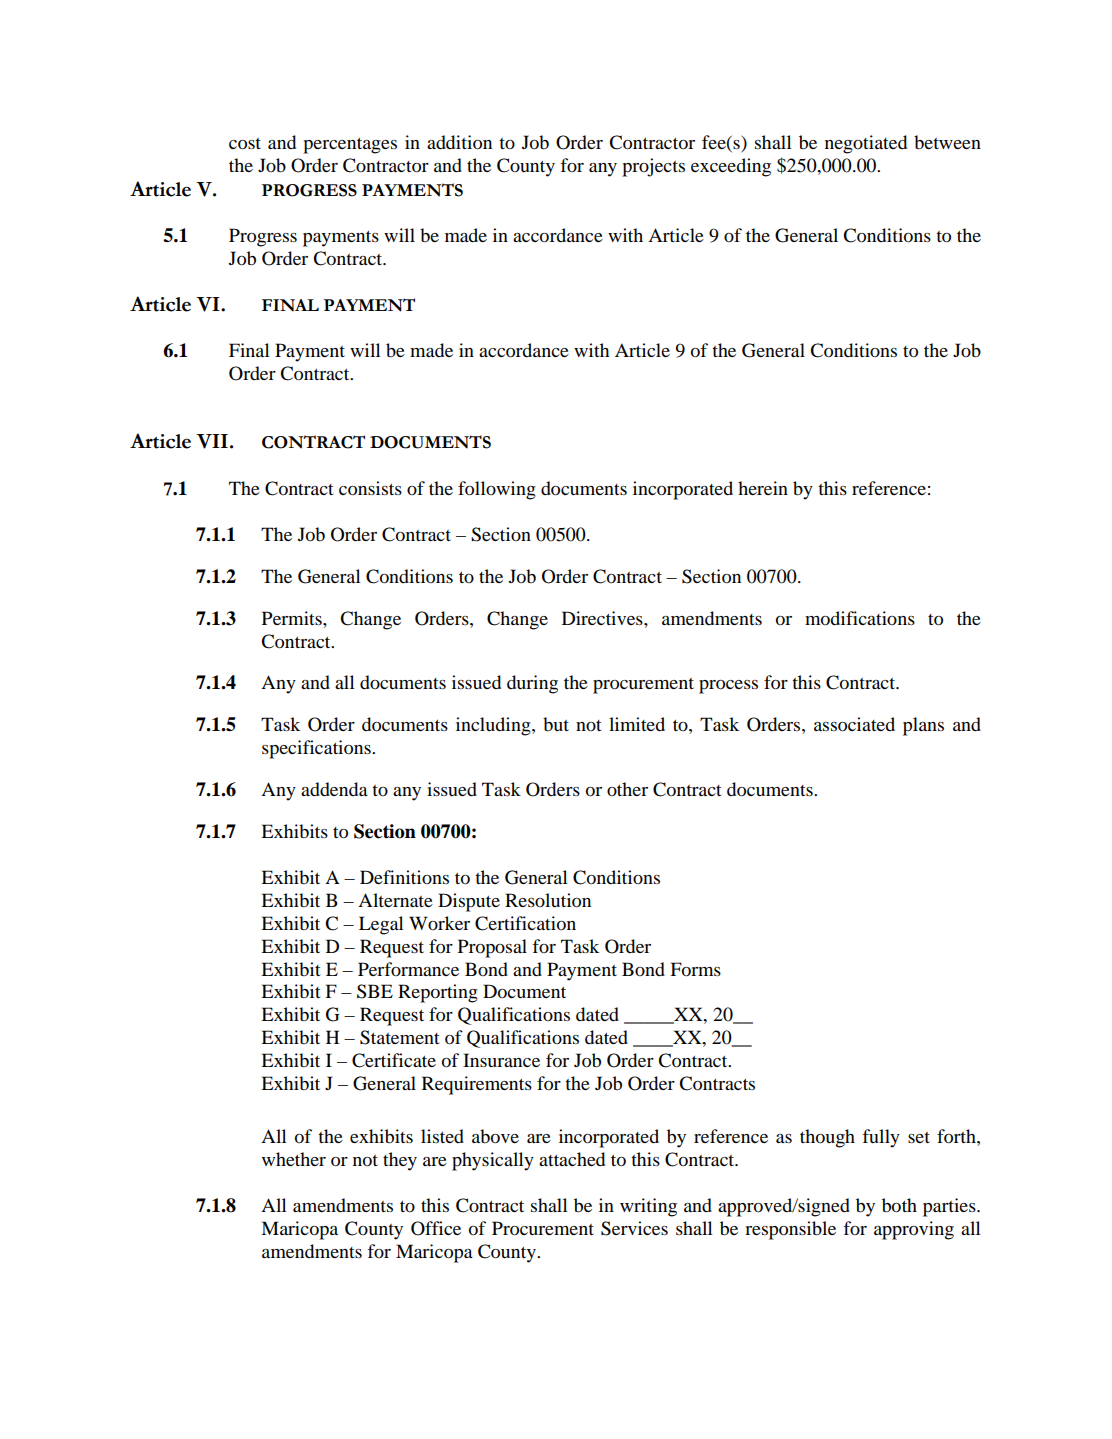 This screenshot has height=1439, width=1112. What do you see at coordinates (866, 144) in the screenshot?
I see `negotiated` at bounding box center [866, 144].
